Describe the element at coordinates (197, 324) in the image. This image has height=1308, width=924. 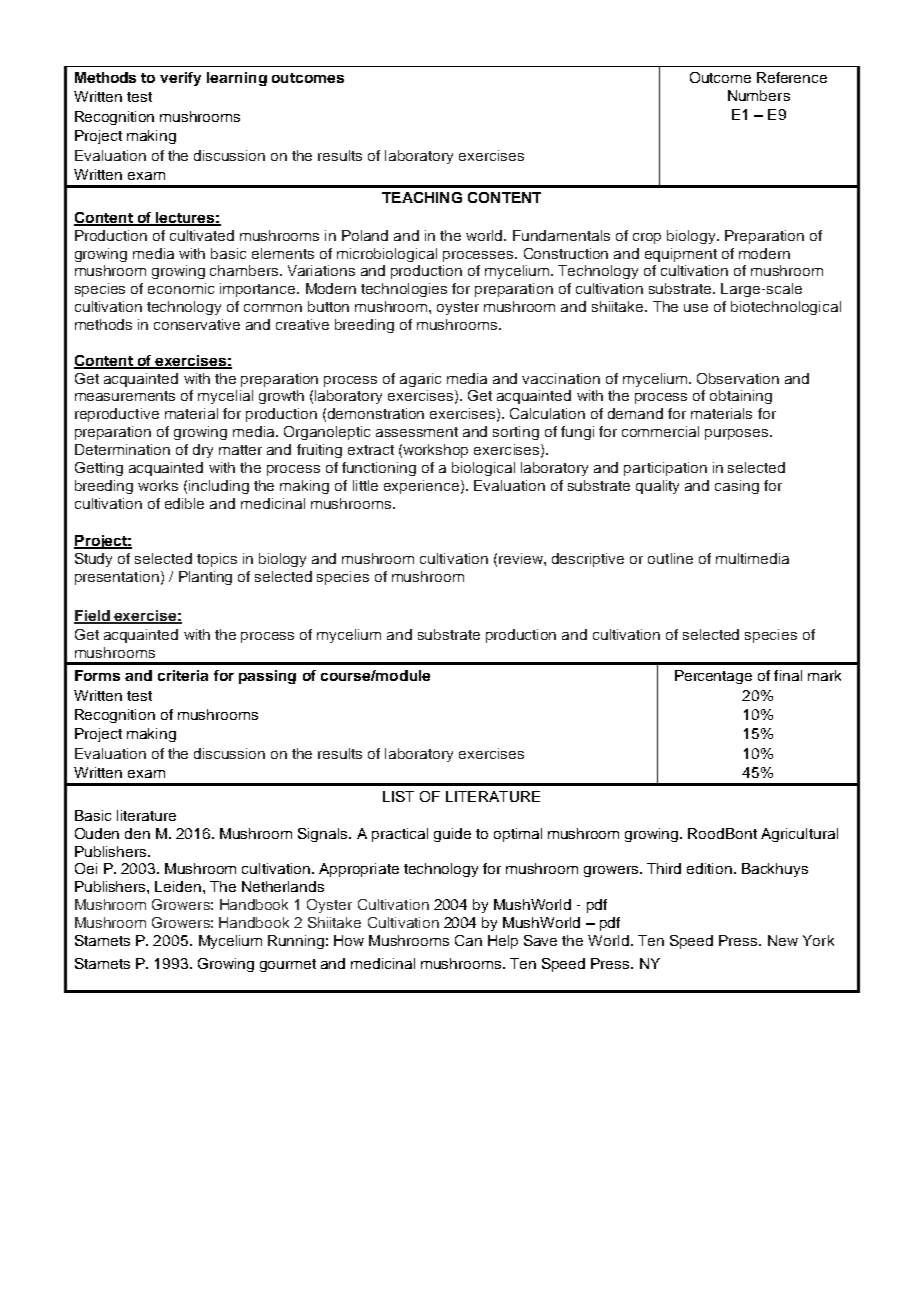
I see `conservative` at that location.
